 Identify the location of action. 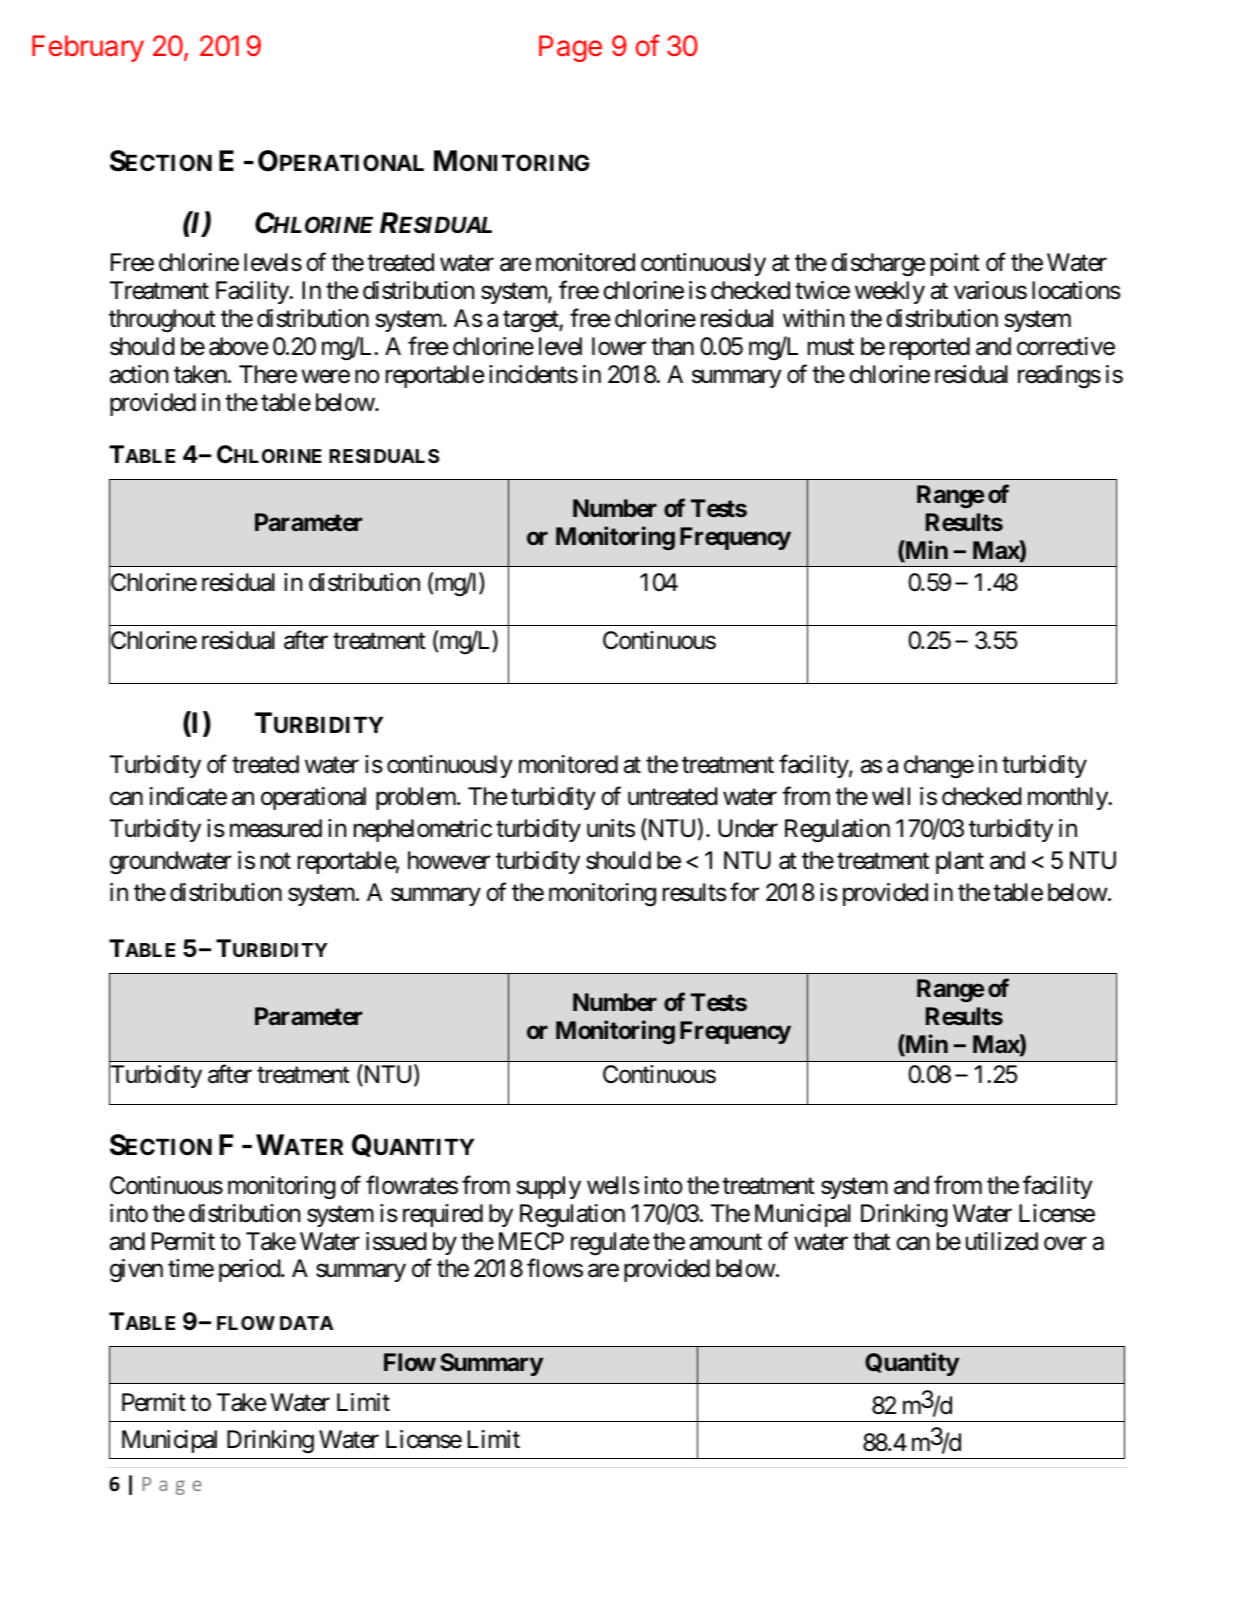
(139, 374).
